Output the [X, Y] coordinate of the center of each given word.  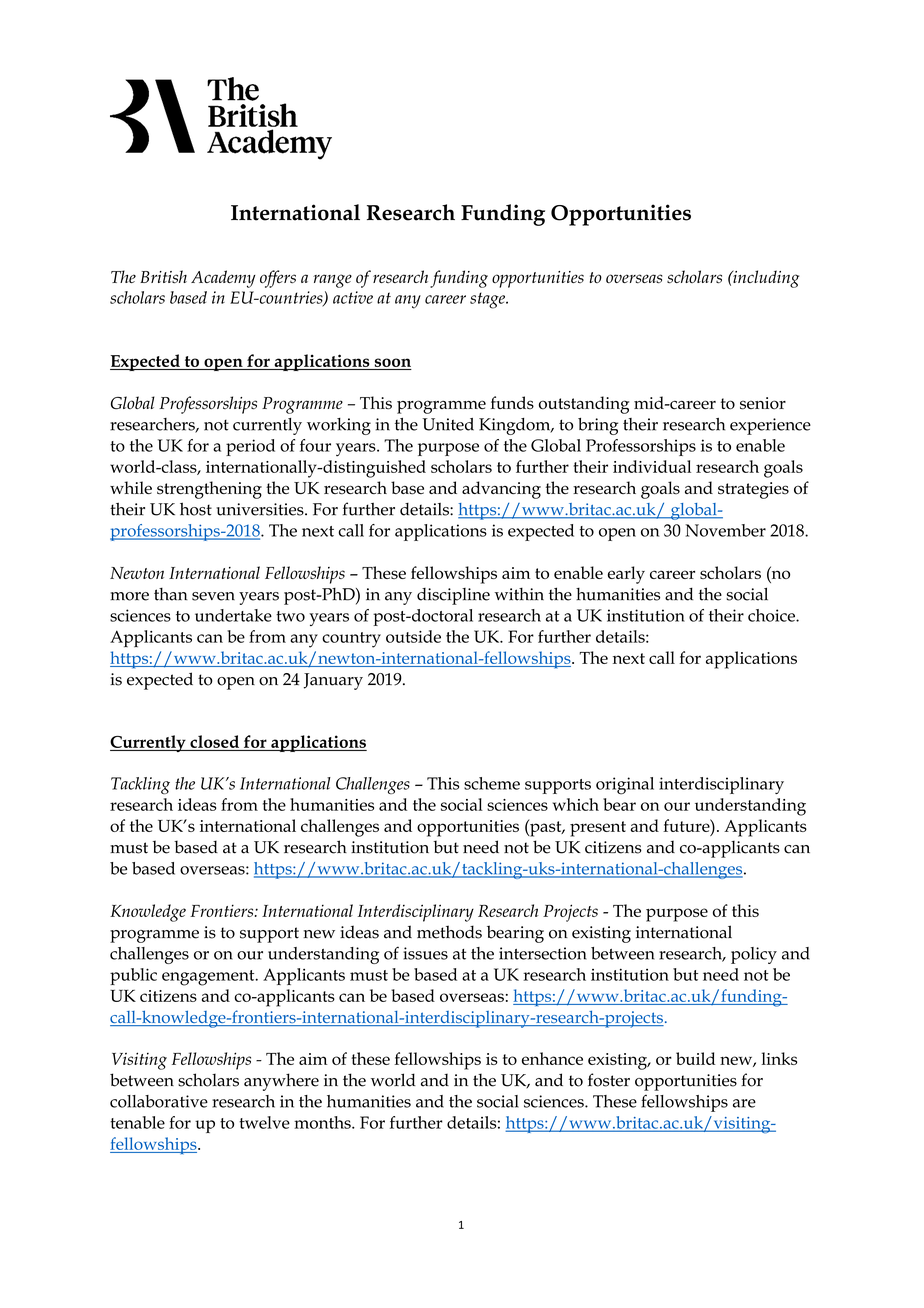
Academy [223, 279]
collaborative [159, 1101]
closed [214, 741]
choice [772, 615]
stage [488, 300]
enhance [552, 1058]
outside [413, 636]
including [765, 279]
